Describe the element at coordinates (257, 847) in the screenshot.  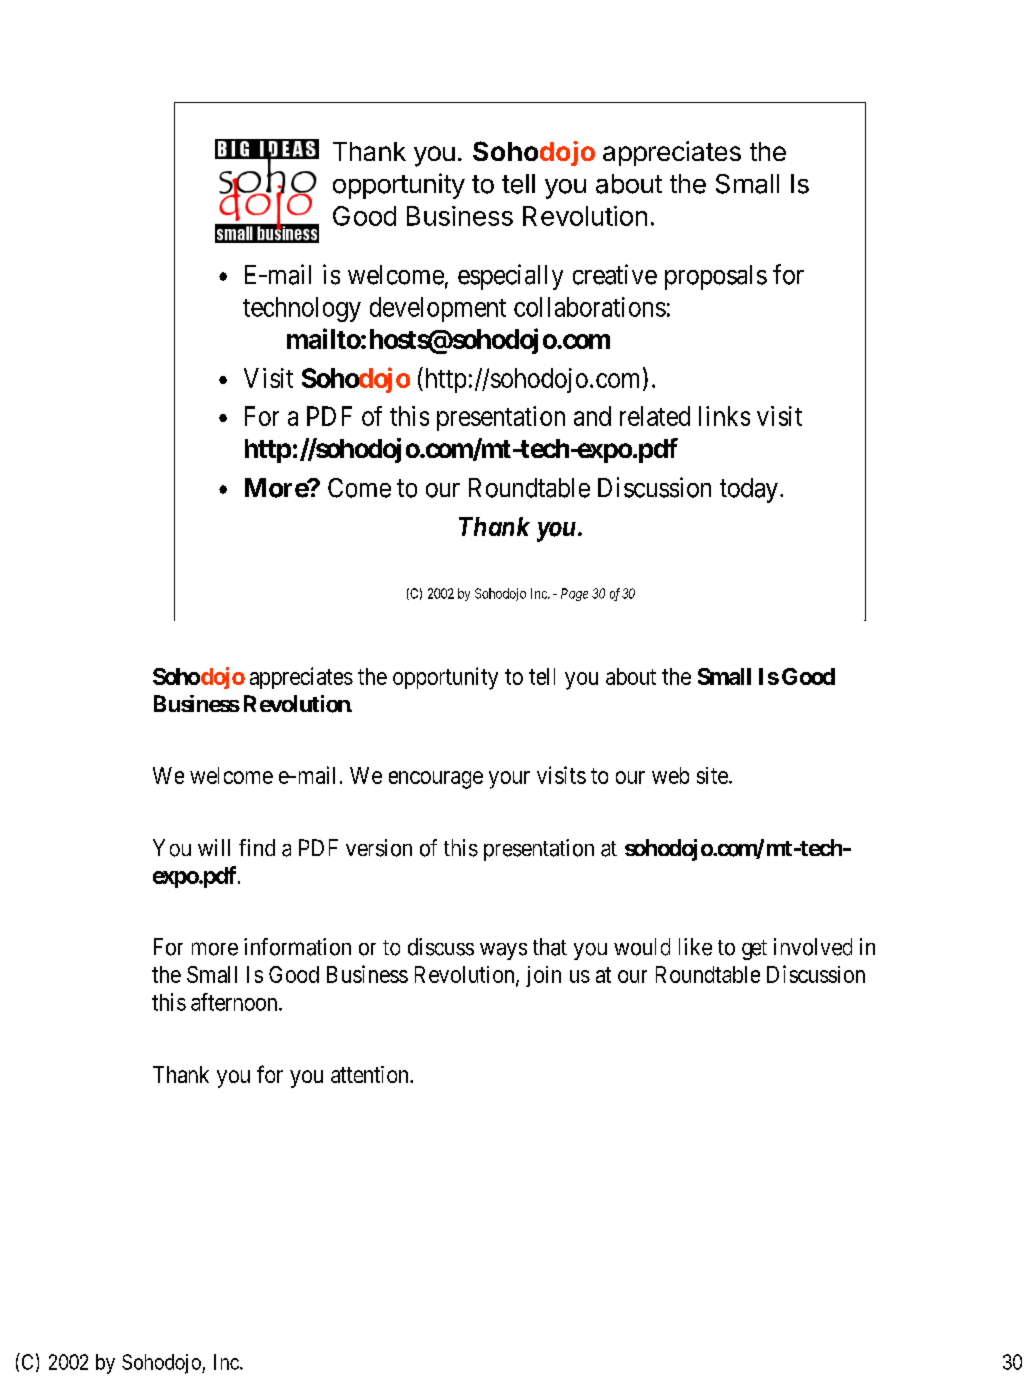
I see `find` at that location.
